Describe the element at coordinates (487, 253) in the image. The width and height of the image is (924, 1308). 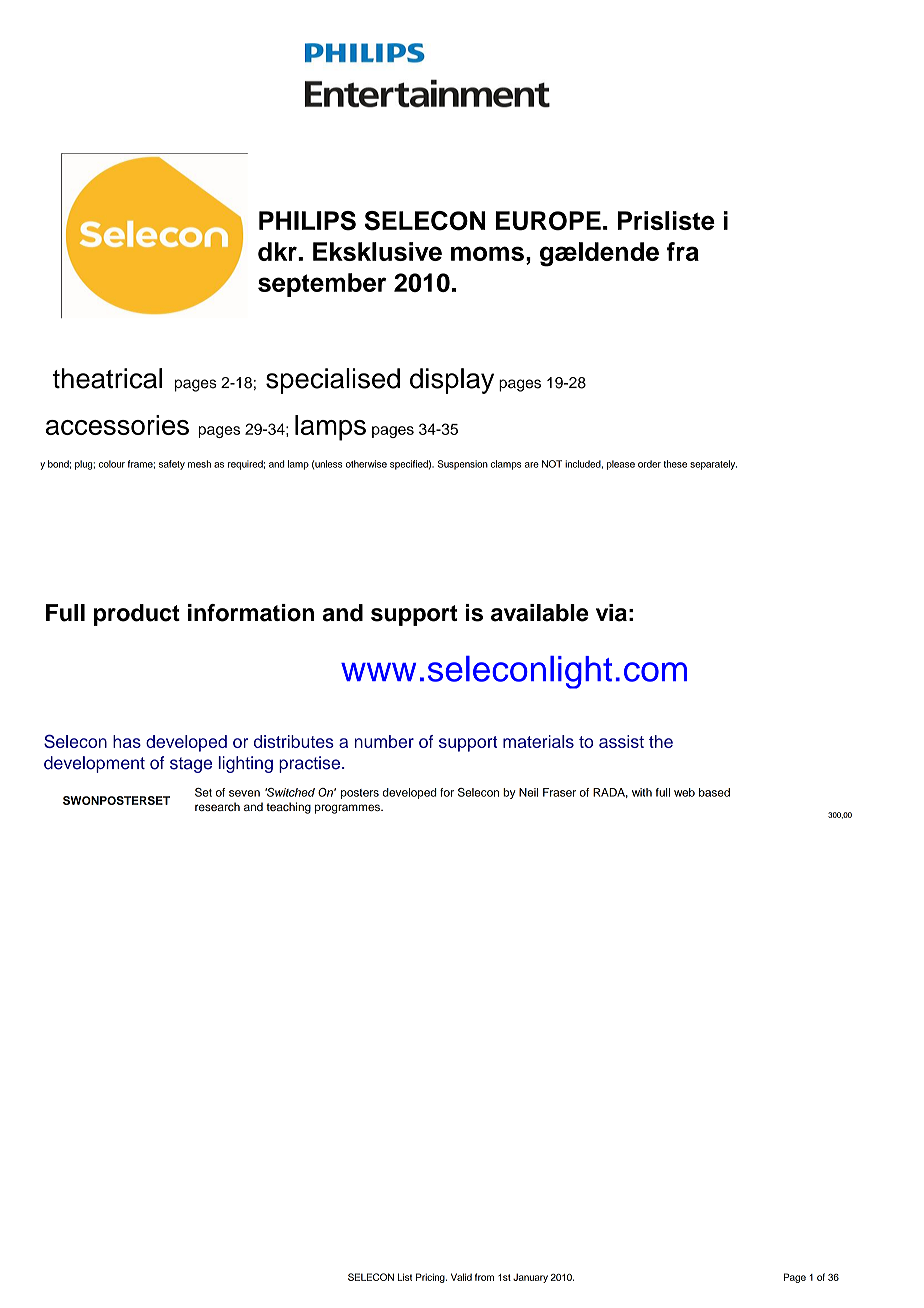
I see `moms` at that location.
